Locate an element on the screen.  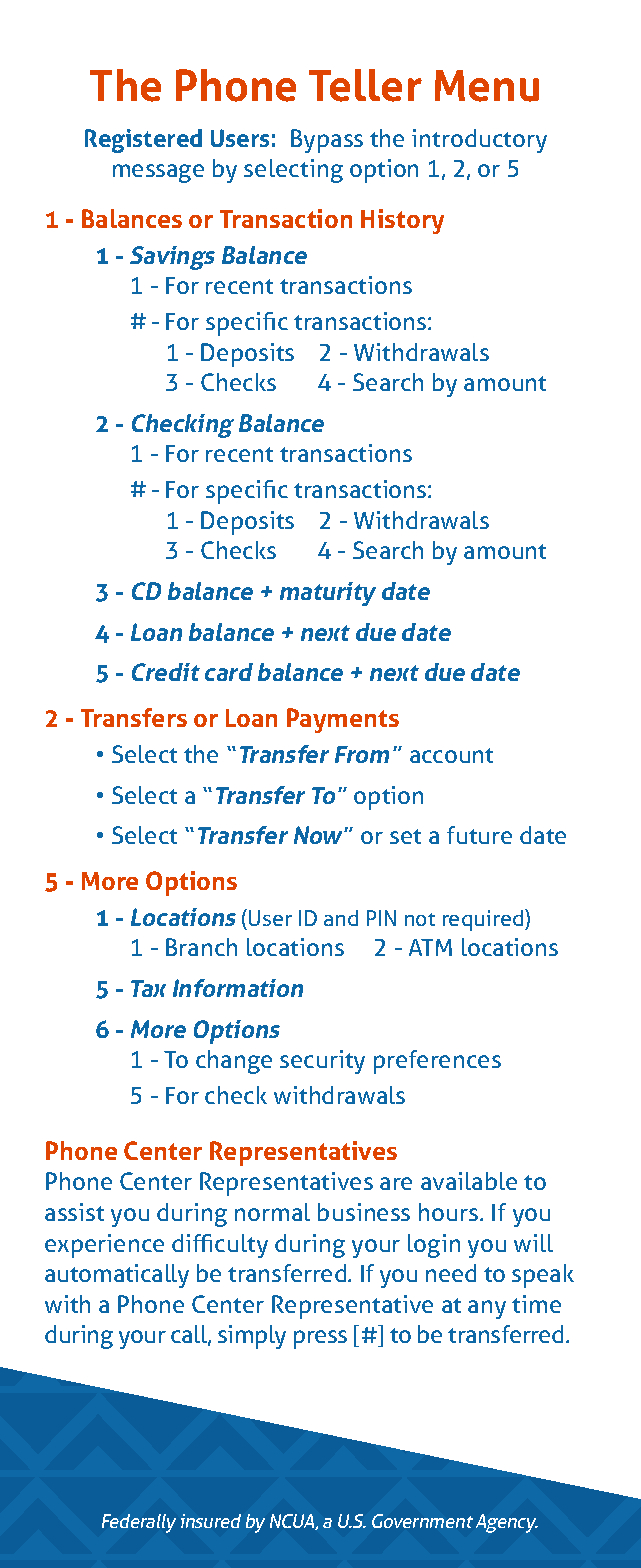
Bypass is located at coordinates (327, 141).
